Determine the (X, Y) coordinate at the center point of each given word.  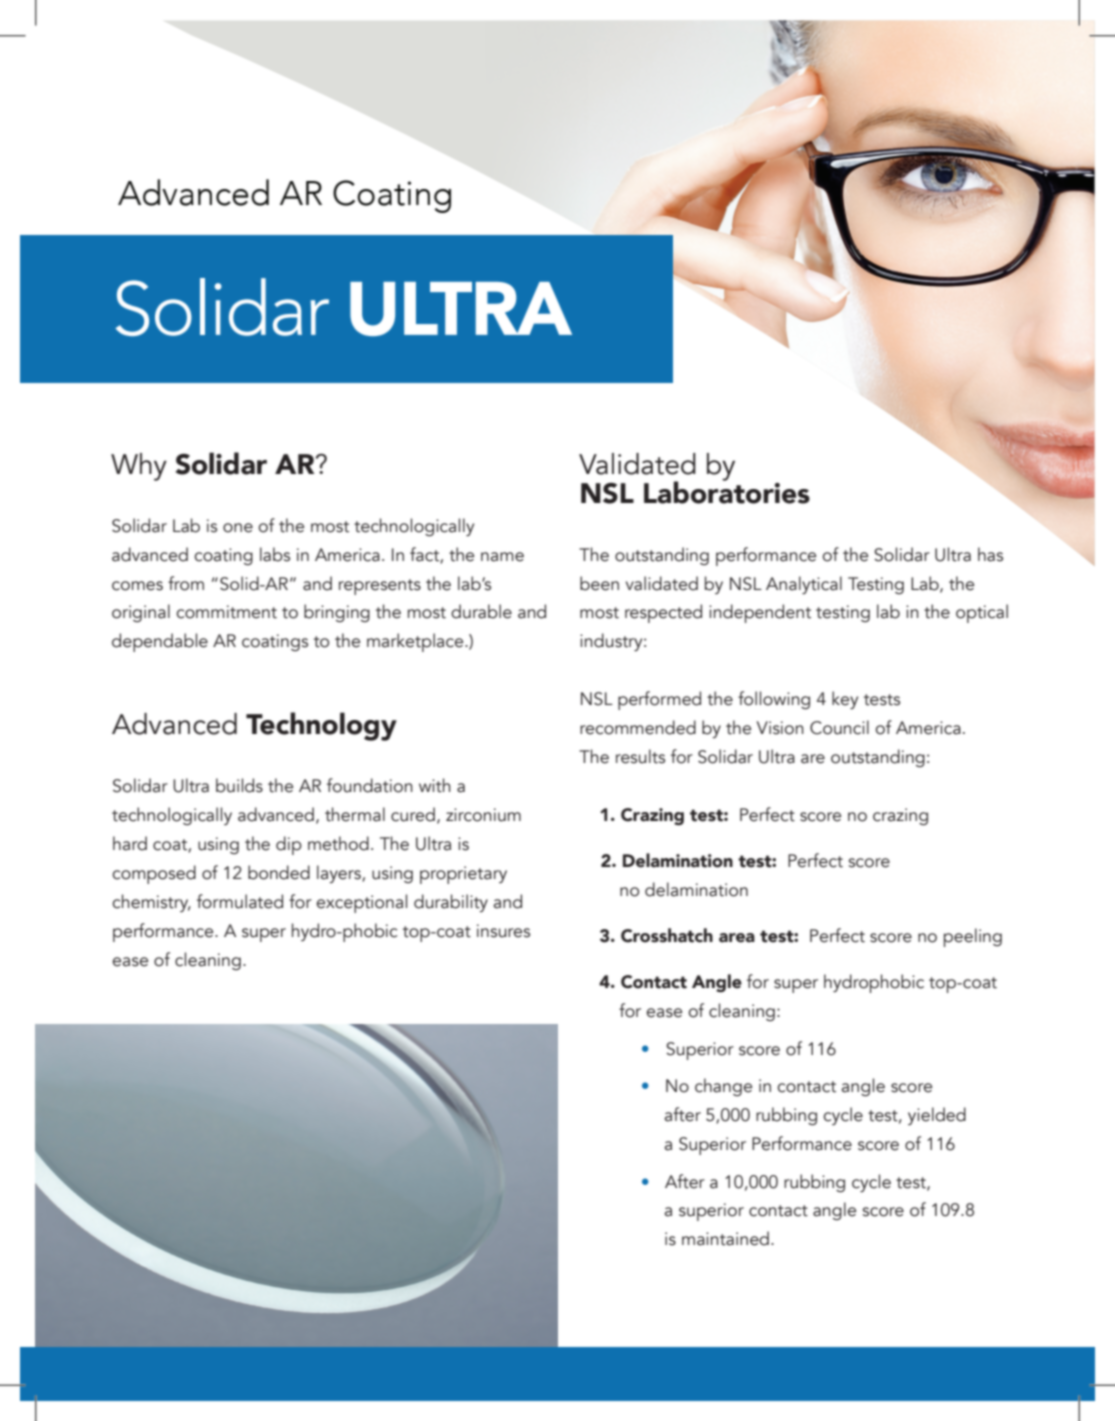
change (723, 1087)
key (845, 700)
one (238, 528)
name (502, 557)
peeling (973, 937)
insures (503, 931)
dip (289, 845)
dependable (160, 642)
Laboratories (727, 491)
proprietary (463, 875)
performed (659, 700)
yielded (937, 1116)
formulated (240, 901)
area (737, 938)
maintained (725, 1238)
